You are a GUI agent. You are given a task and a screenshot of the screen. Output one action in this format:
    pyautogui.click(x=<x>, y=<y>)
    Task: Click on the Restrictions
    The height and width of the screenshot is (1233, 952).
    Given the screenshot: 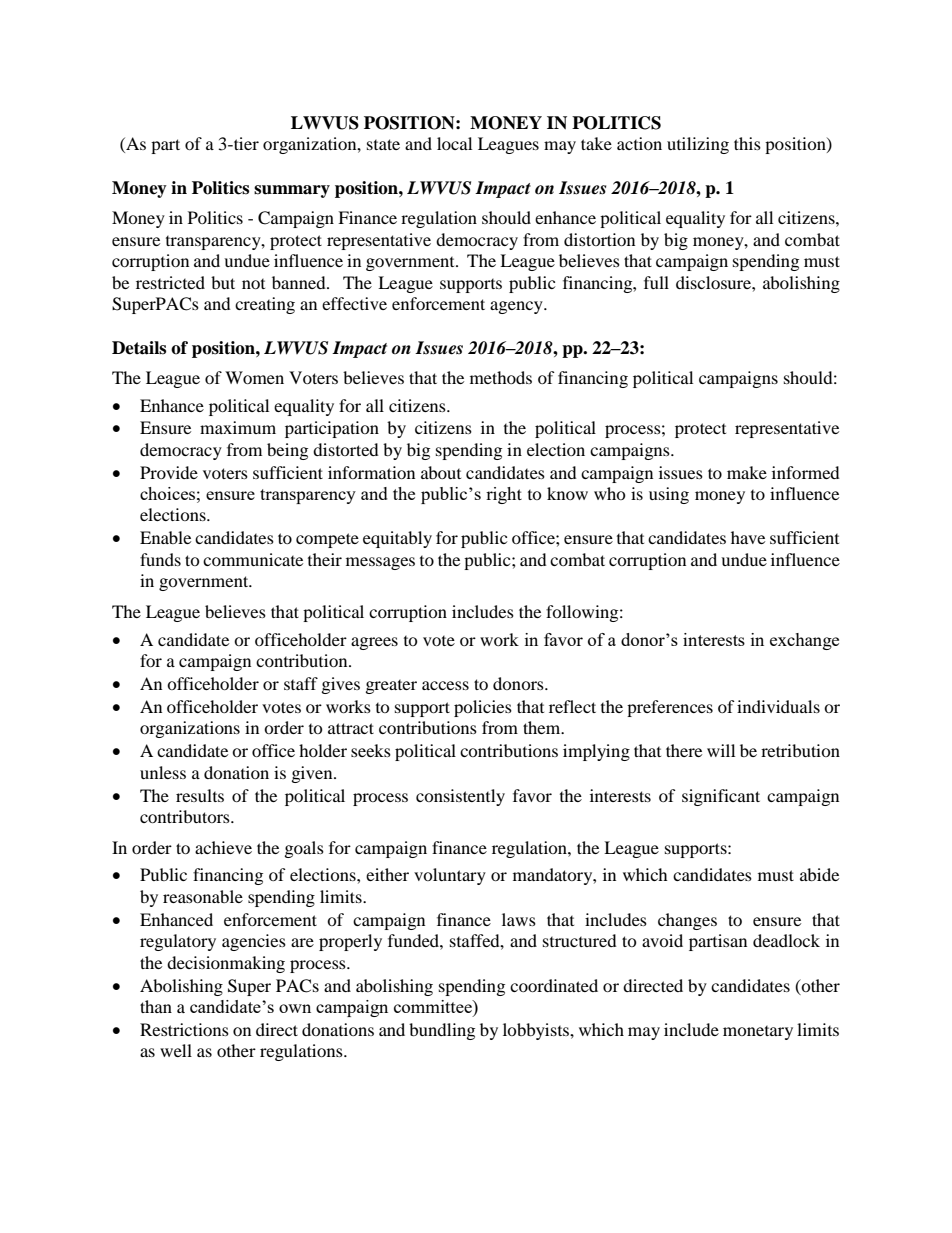 What is the action you would take?
    pyautogui.click(x=184, y=1029)
